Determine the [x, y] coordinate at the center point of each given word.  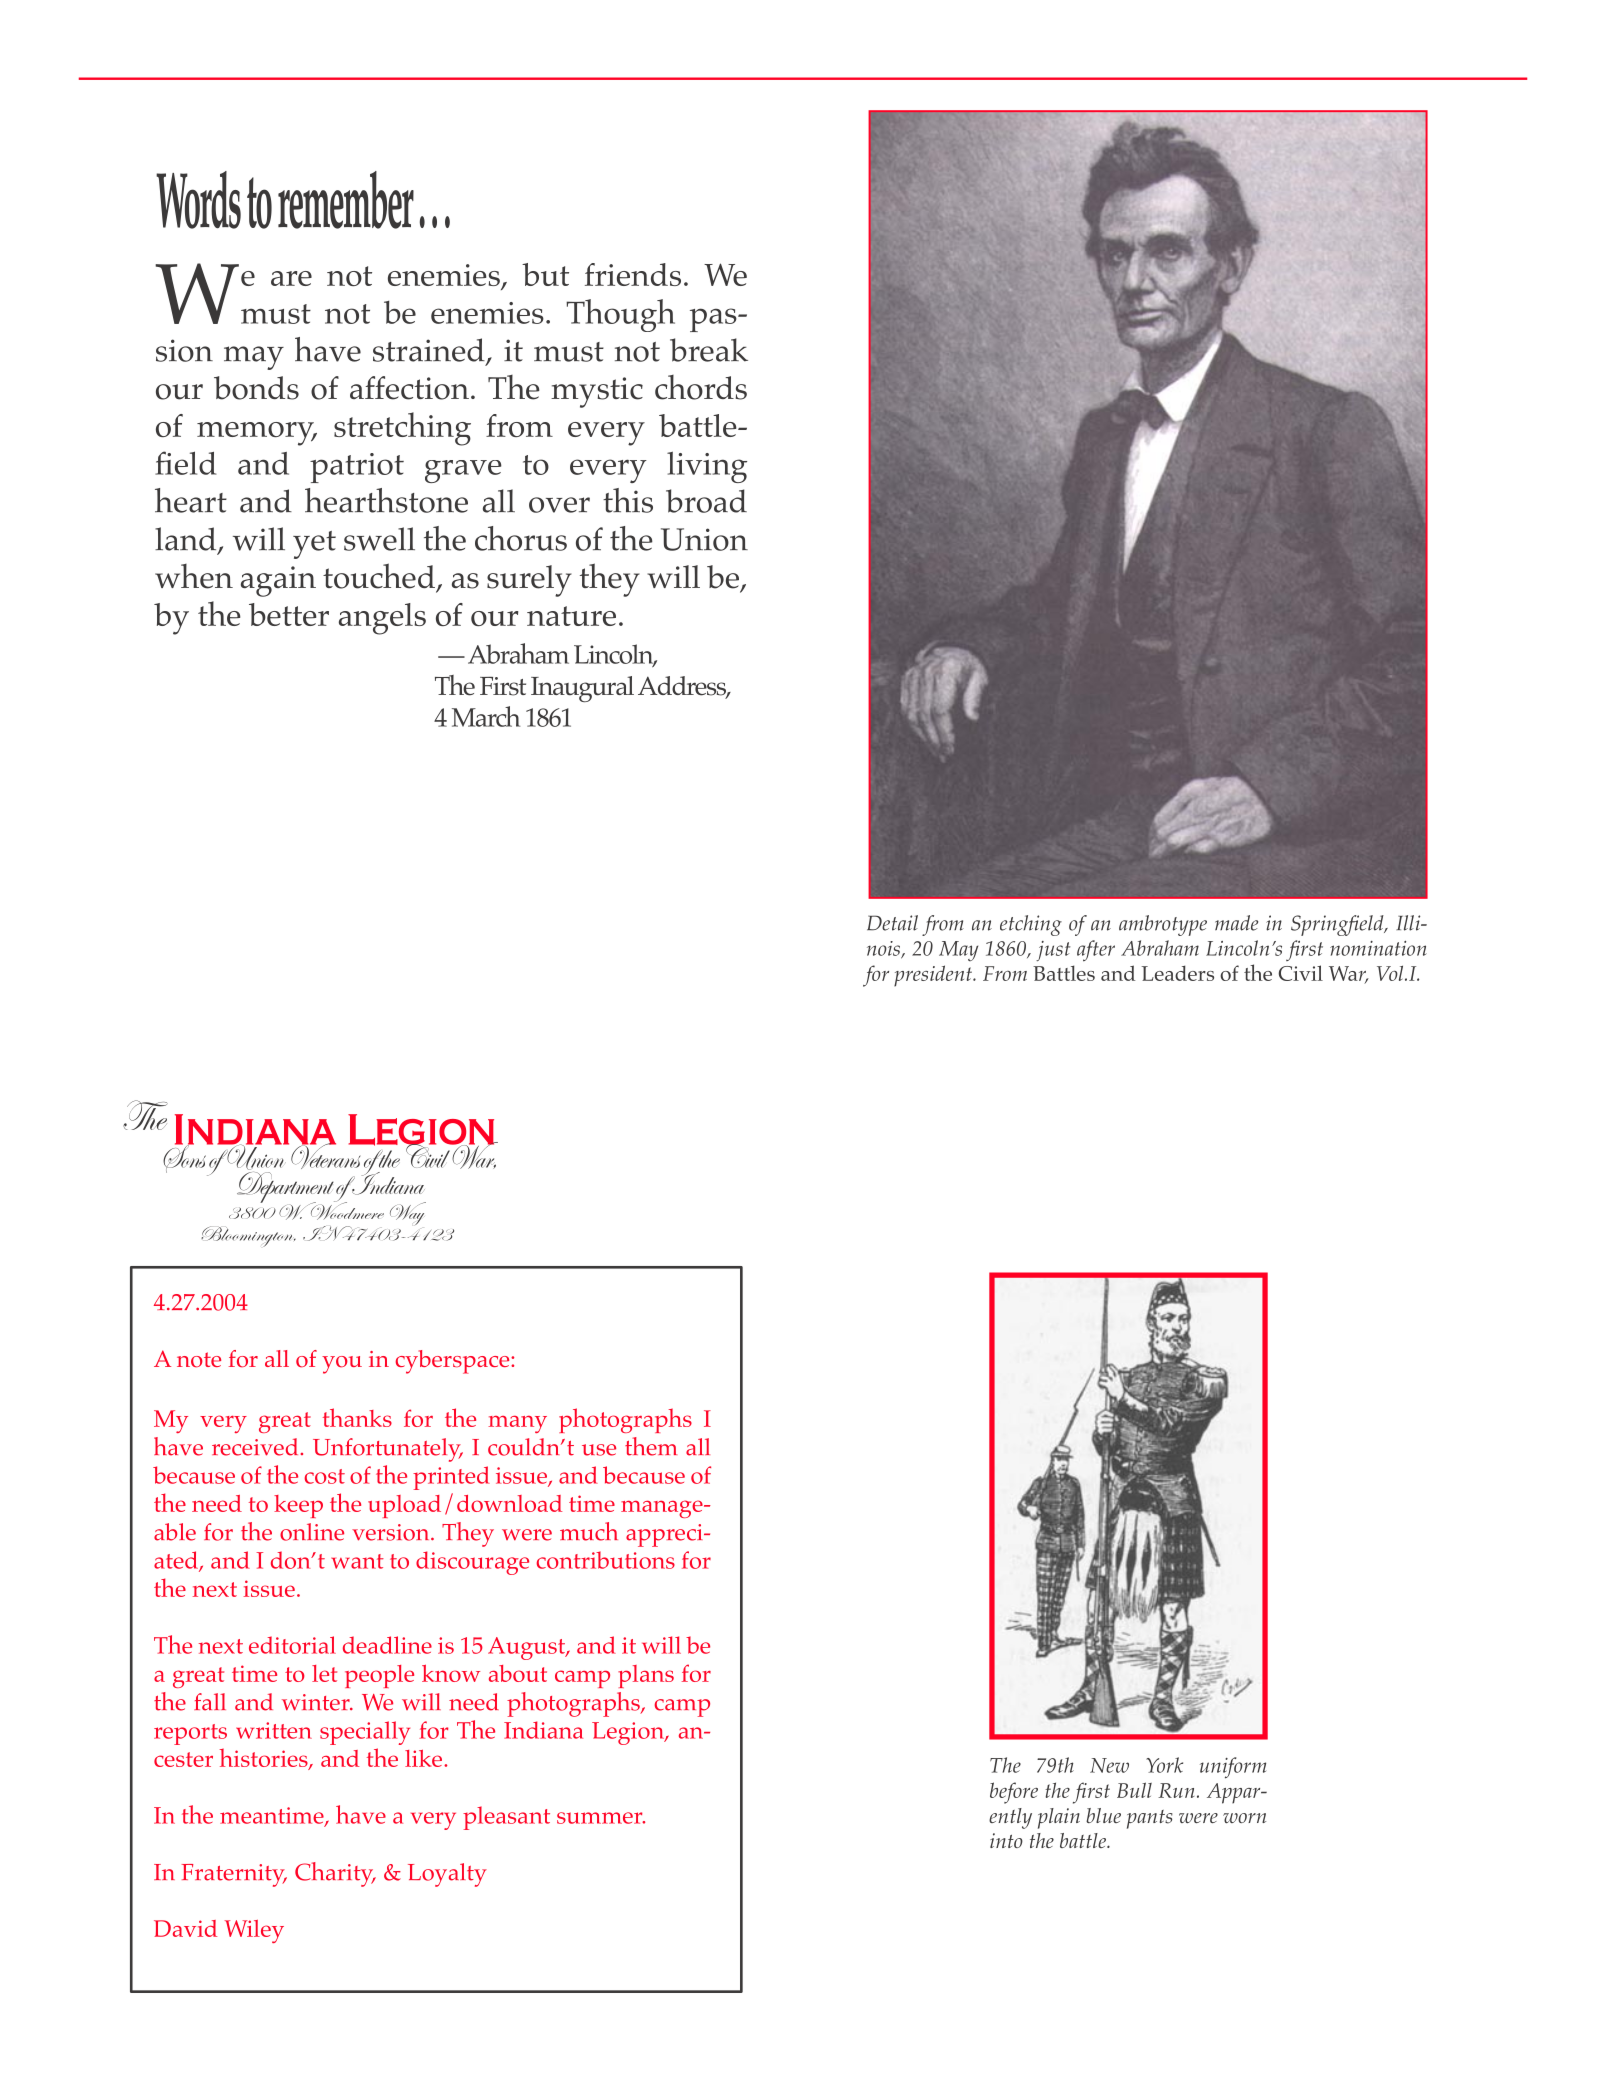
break [709, 350]
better [289, 614]
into [1006, 1840]
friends [633, 274]
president [934, 976]
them [651, 1446]
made [1236, 923]
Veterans [326, 1155]
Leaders [1177, 973]
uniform [1233, 1768]
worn [1244, 1818]
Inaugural [582, 689]
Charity [335, 1874]
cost [324, 1476]
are [291, 278]
